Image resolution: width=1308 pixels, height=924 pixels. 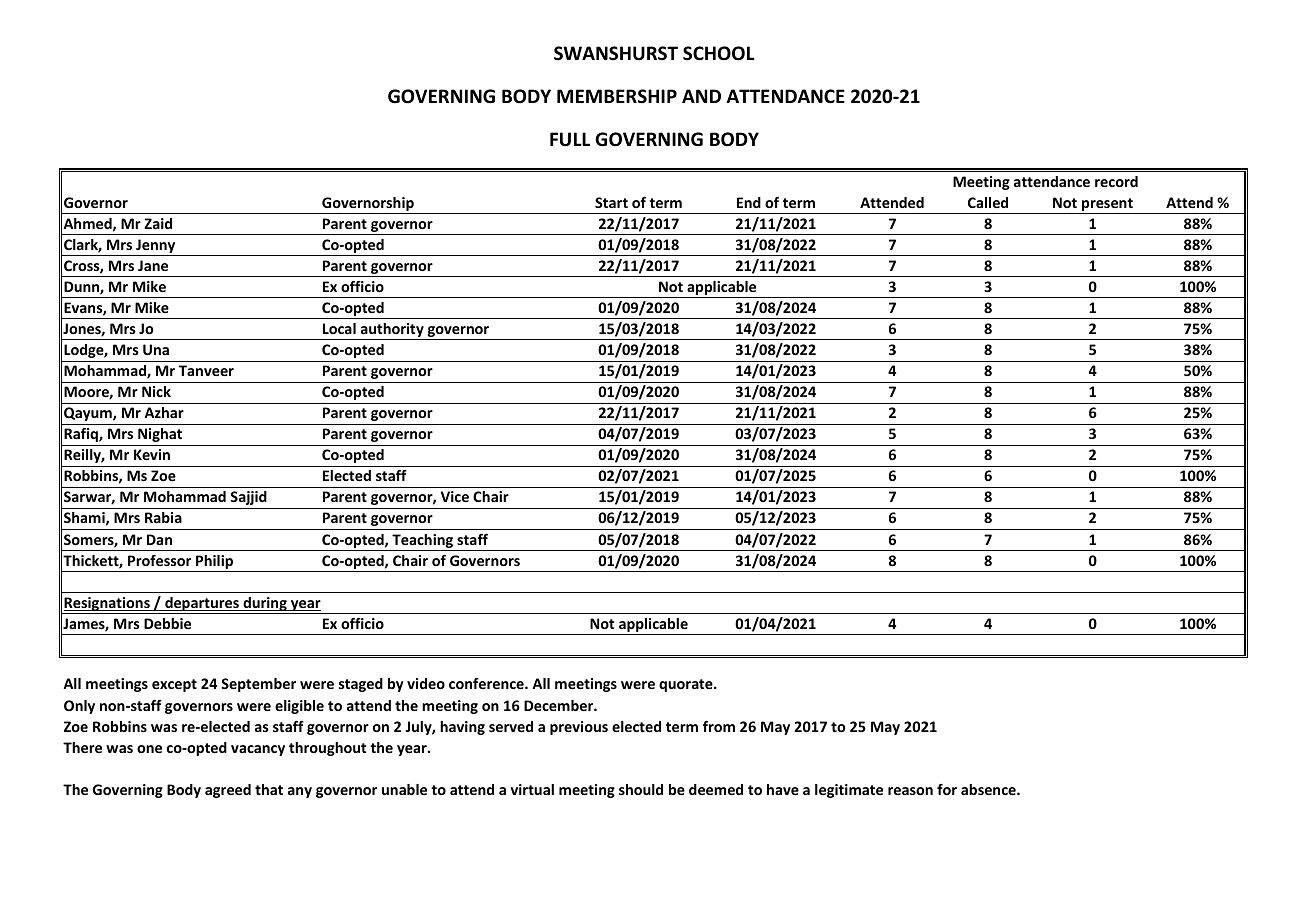 What do you see at coordinates (156, 391) in the screenshot?
I see `Nick` at bounding box center [156, 391].
